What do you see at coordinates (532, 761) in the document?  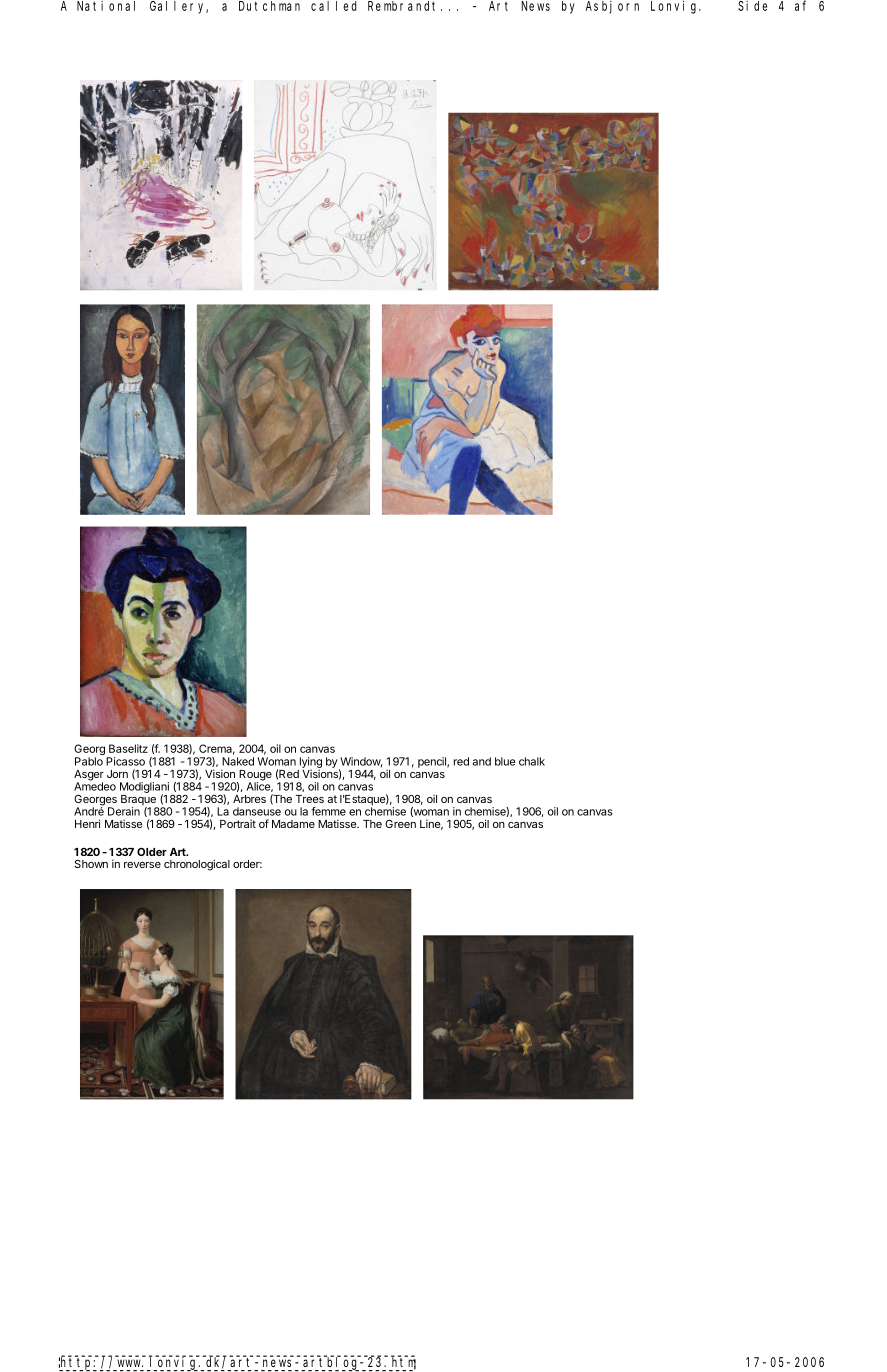 I see `chalk` at bounding box center [532, 761].
